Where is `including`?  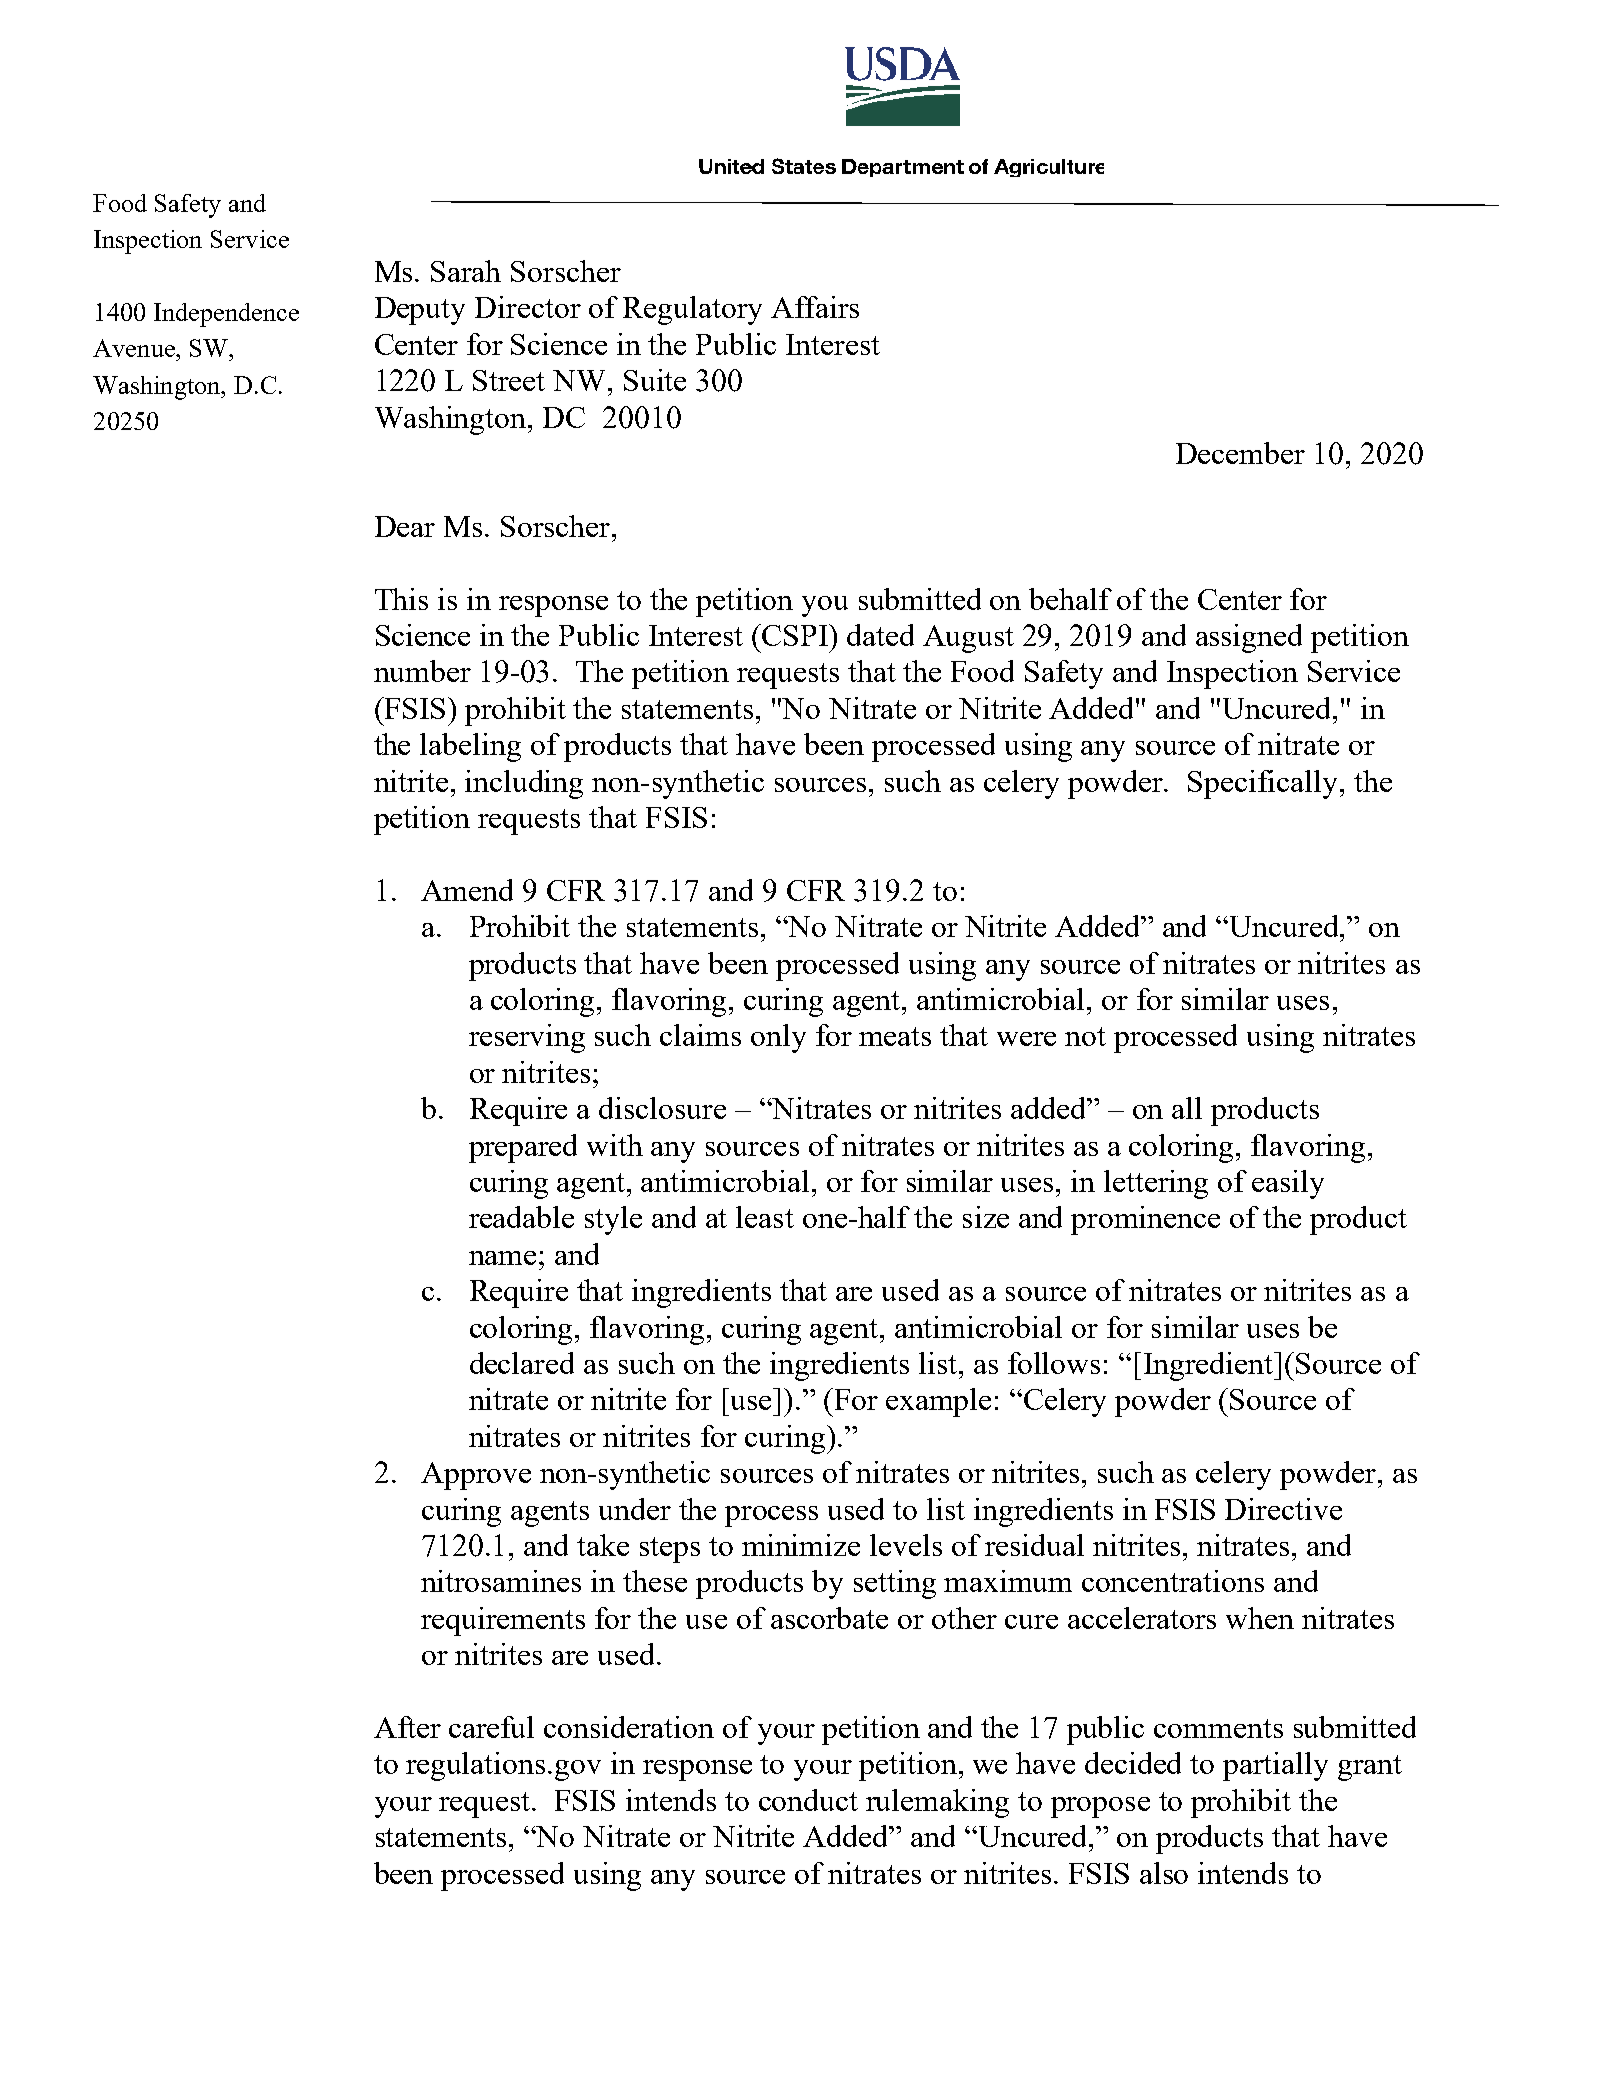 including is located at coordinates (524, 784).
